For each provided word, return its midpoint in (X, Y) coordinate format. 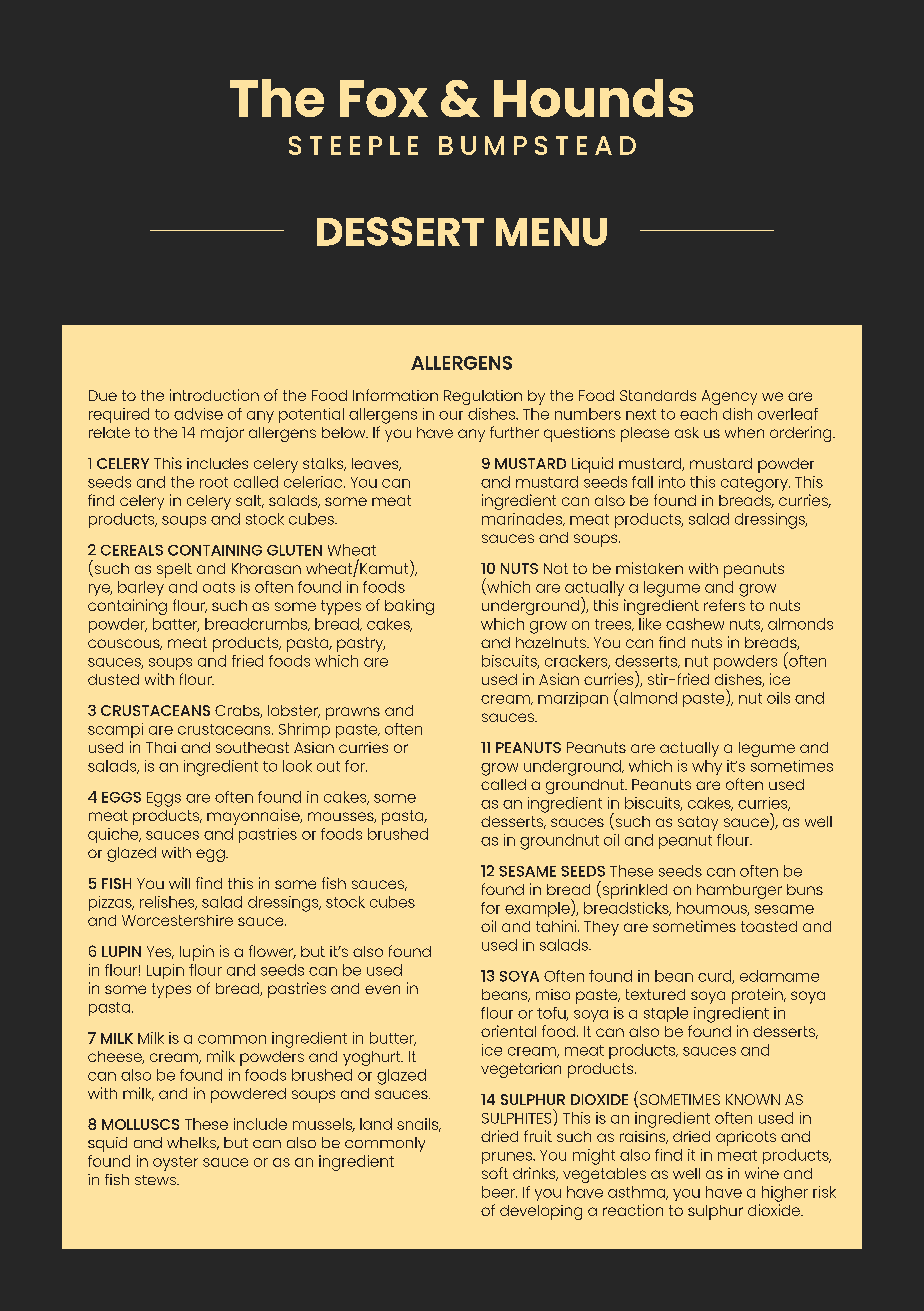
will (179, 883)
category (755, 484)
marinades (523, 519)
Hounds (593, 98)
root (214, 482)
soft (495, 1173)
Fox (384, 98)
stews (156, 1180)
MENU (551, 232)
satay (698, 823)
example (538, 909)
